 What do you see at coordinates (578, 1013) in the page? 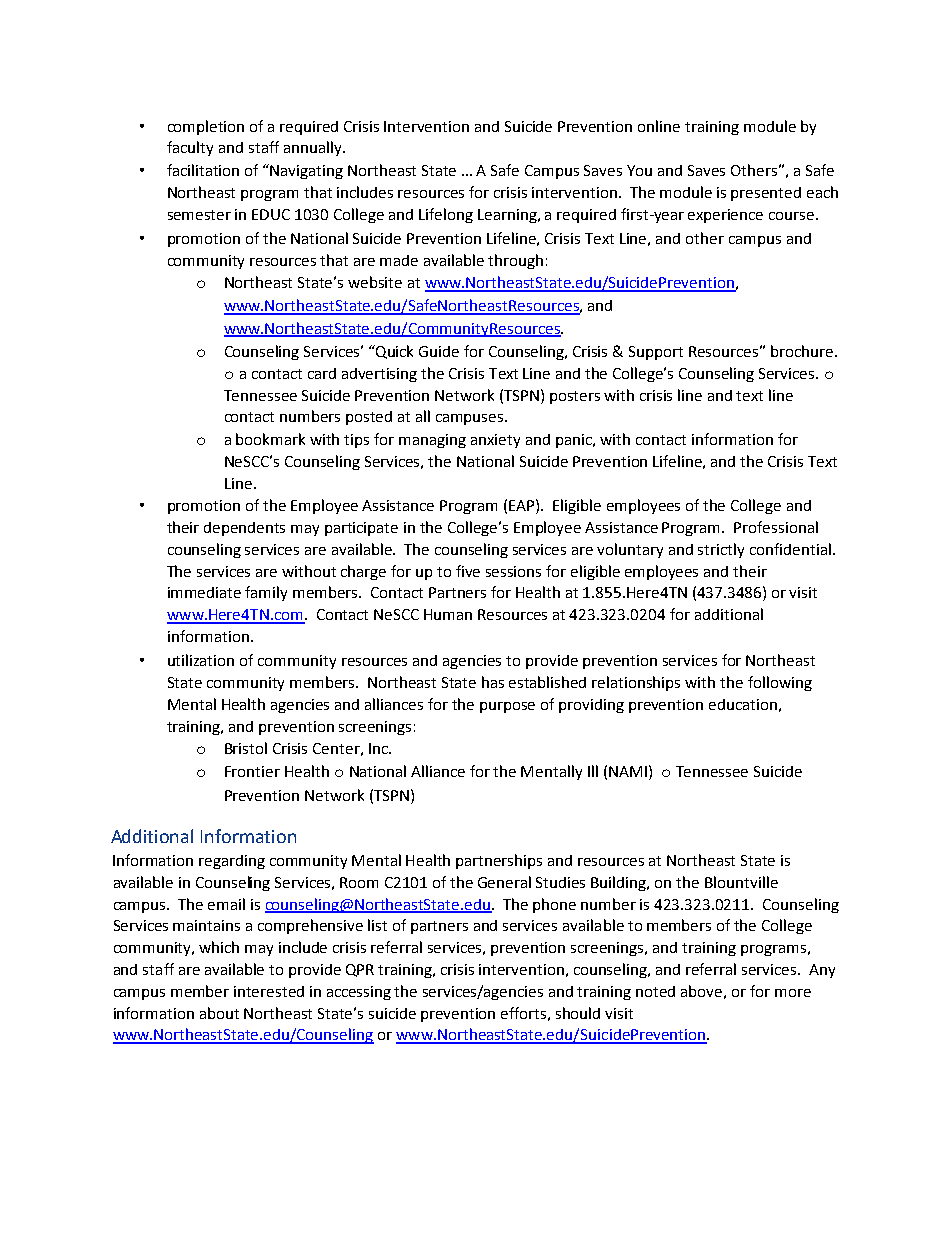
I see `should` at bounding box center [578, 1013].
